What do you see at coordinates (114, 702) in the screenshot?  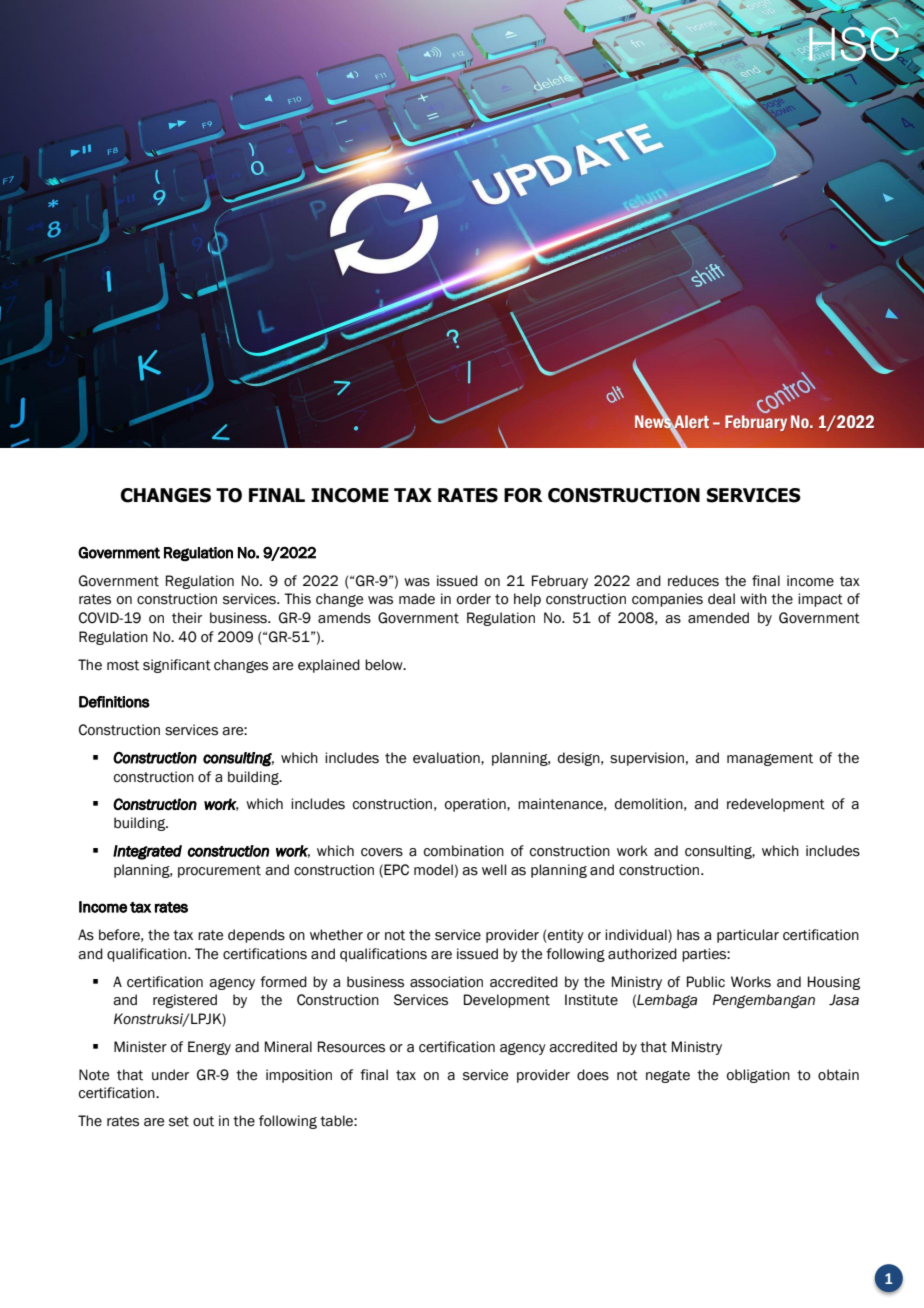 I see `Definitions` at bounding box center [114, 702].
